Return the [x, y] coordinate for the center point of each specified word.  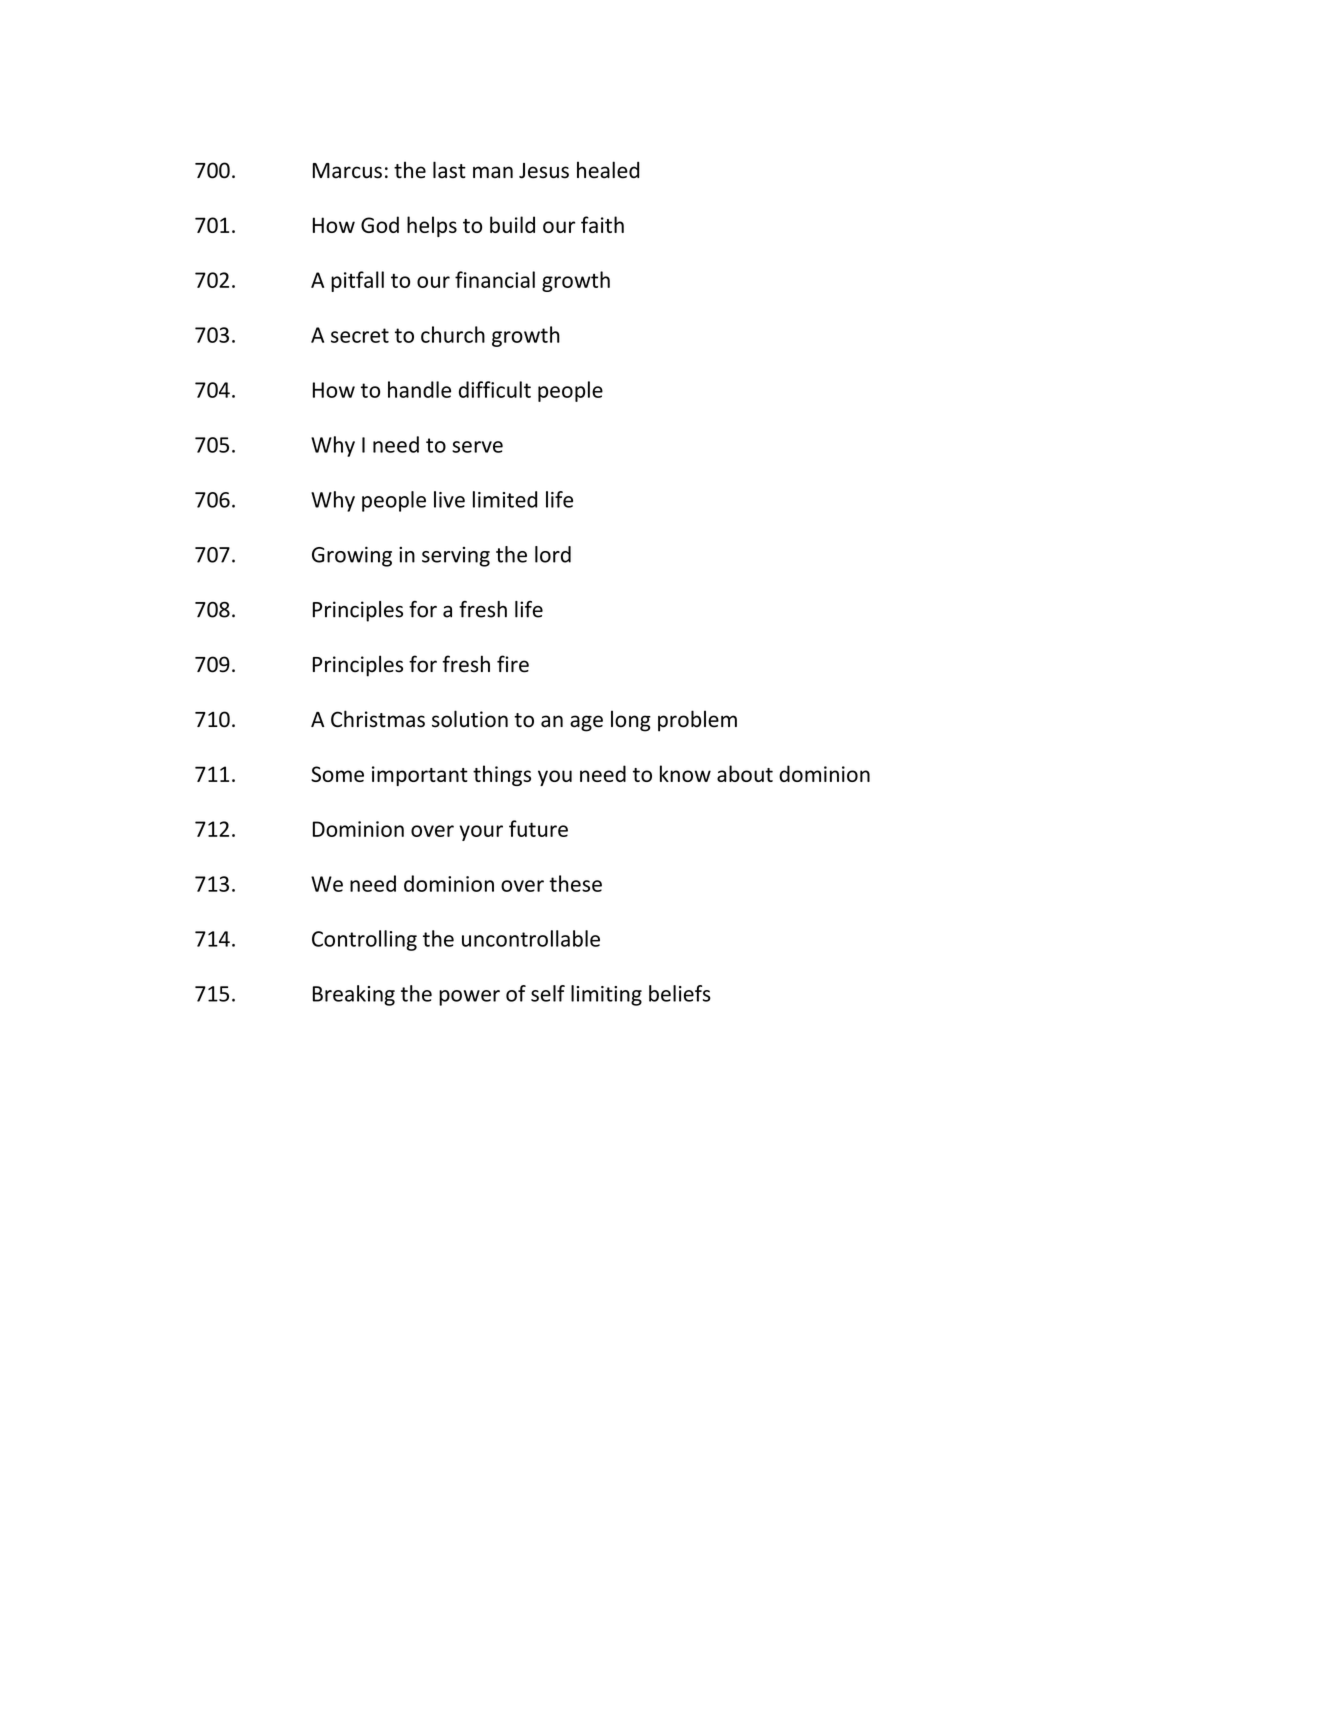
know [685, 773]
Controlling [364, 940]
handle [419, 389]
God [380, 224]
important [420, 776]
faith [602, 224]
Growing [352, 556]
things [502, 775]
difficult [495, 389]
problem [697, 721]
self [548, 993]
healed [608, 170]
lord [553, 554]
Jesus [544, 171]
